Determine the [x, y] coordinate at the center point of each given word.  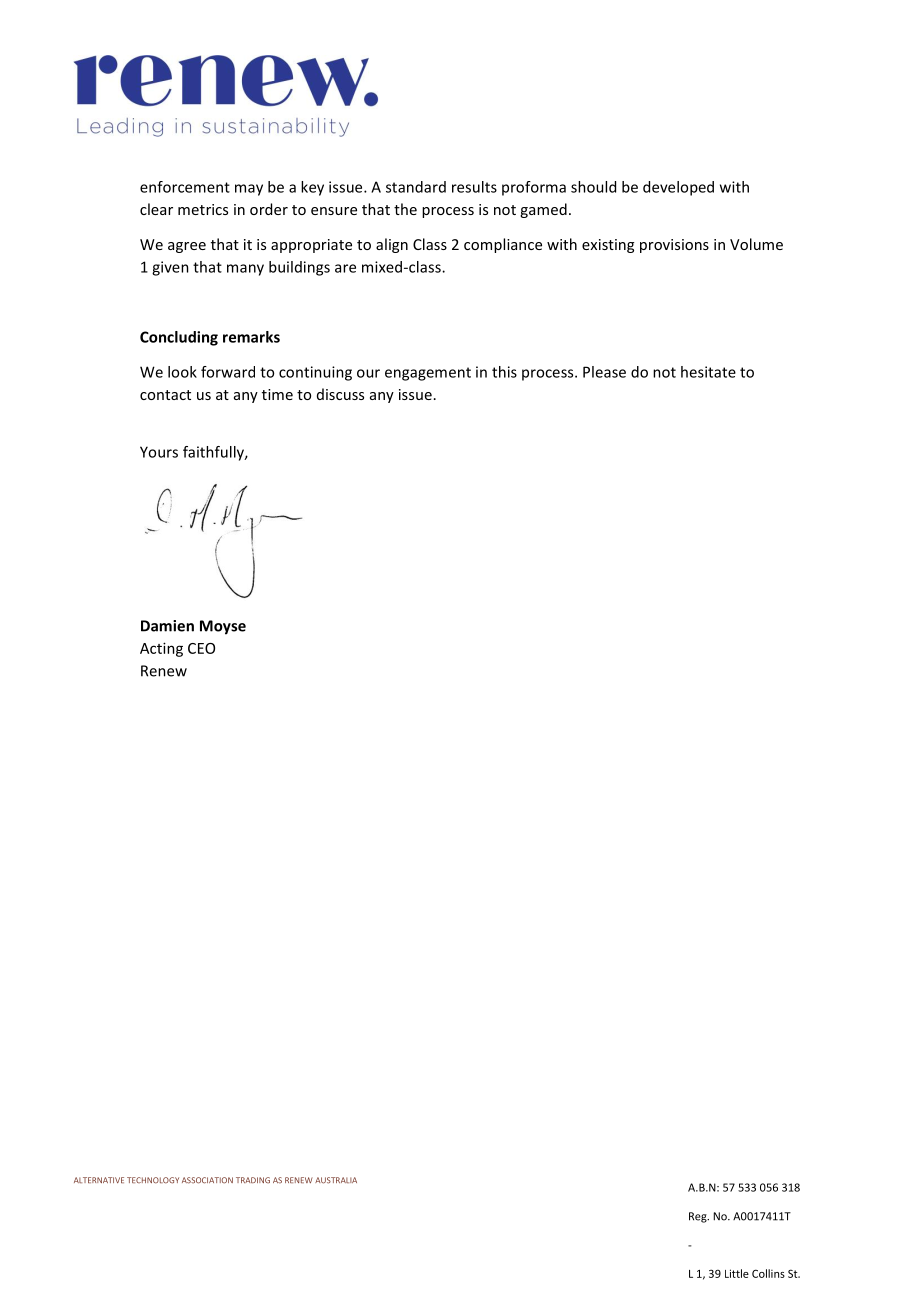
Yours [159, 452]
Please [604, 372]
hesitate [708, 372]
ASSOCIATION [207, 1180]
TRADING [253, 1180]
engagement [428, 374]
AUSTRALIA [336, 1180]
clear [156, 209]
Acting [161, 649]
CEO [201, 648]
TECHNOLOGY [153, 1180]
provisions [674, 246]
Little [737, 1273]
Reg [699, 1217]
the [405, 209]
